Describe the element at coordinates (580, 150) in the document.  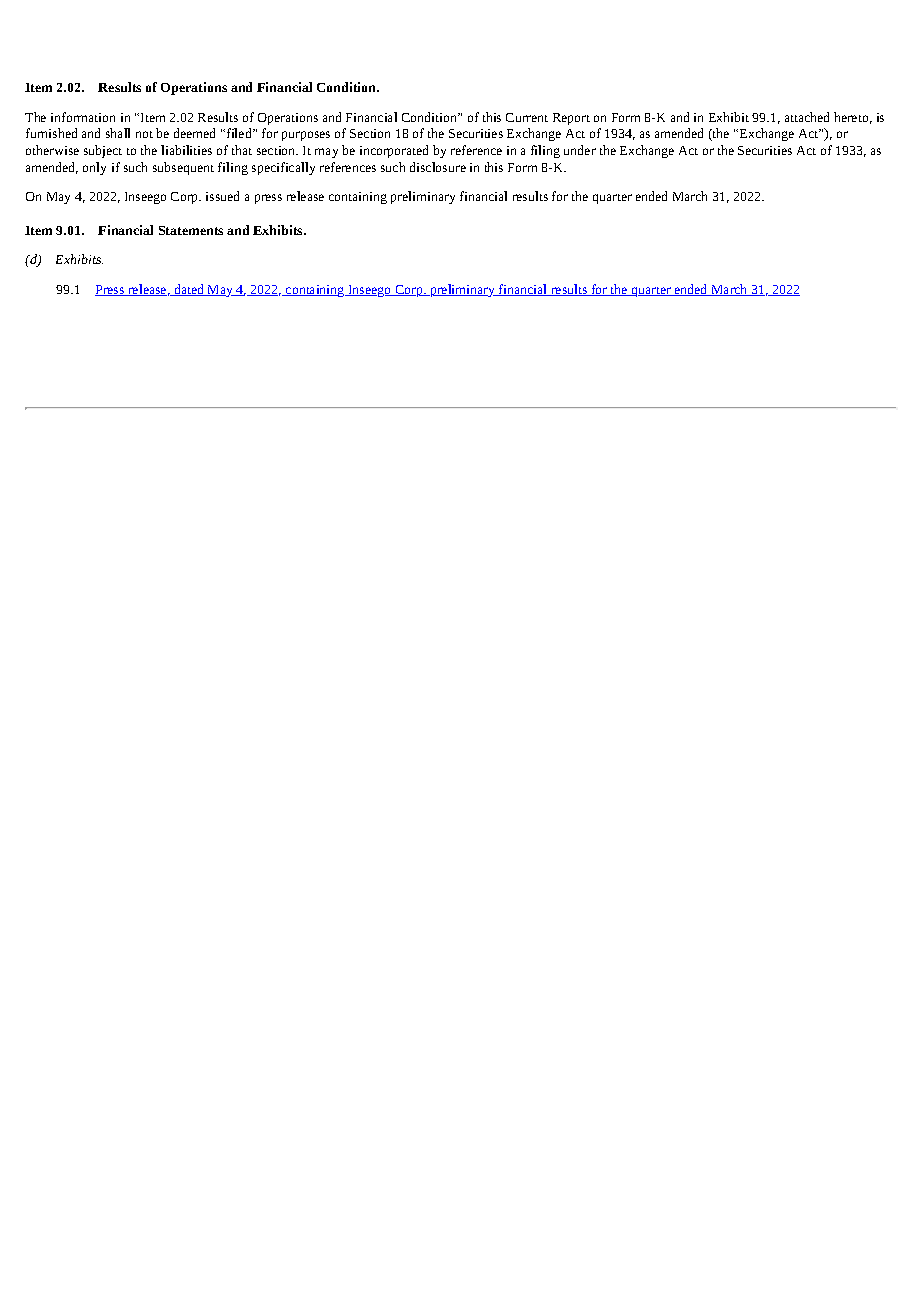
I see `under` at that location.
